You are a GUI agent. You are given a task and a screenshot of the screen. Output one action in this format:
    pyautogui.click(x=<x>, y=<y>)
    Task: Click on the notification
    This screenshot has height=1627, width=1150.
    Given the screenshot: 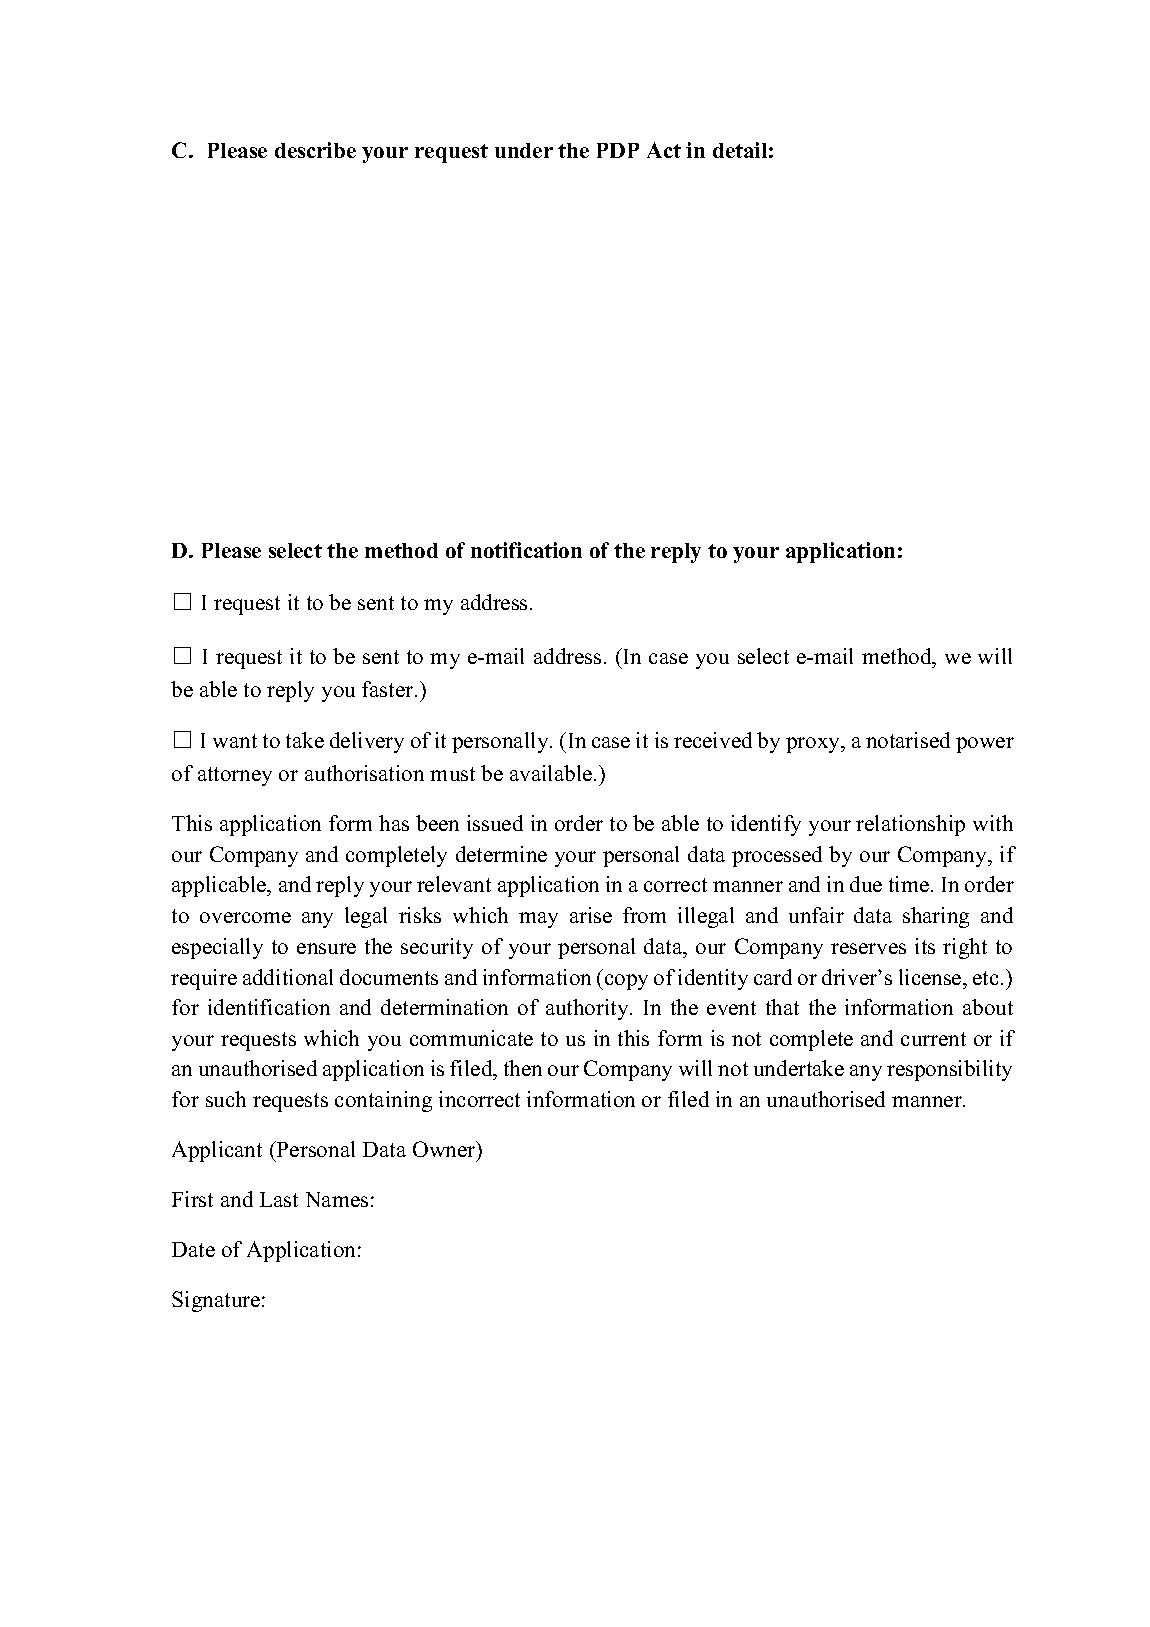 What is the action you would take?
    pyautogui.click(x=526, y=550)
